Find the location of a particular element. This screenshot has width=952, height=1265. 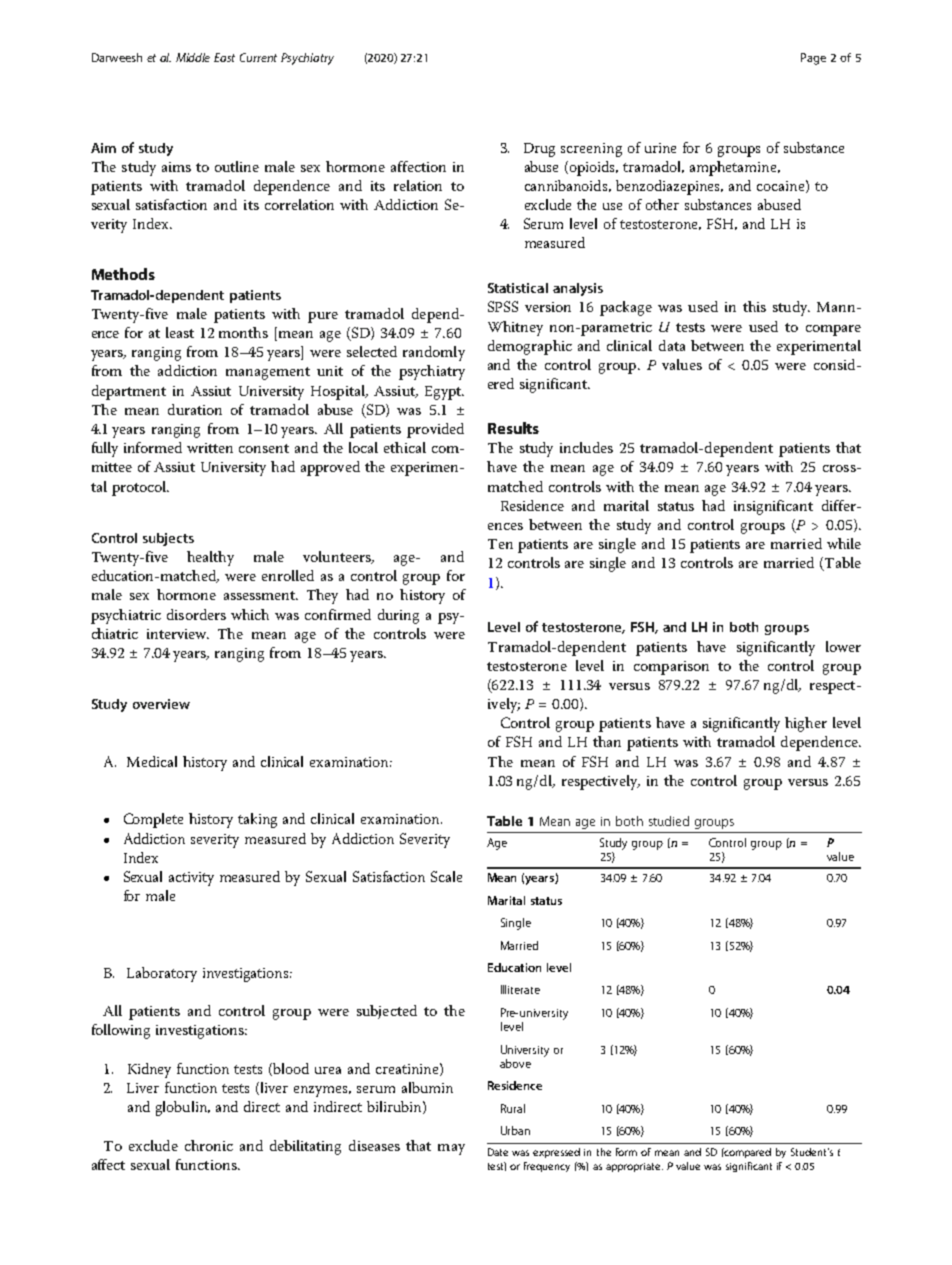

studied is located at coordinates (669, 821).
